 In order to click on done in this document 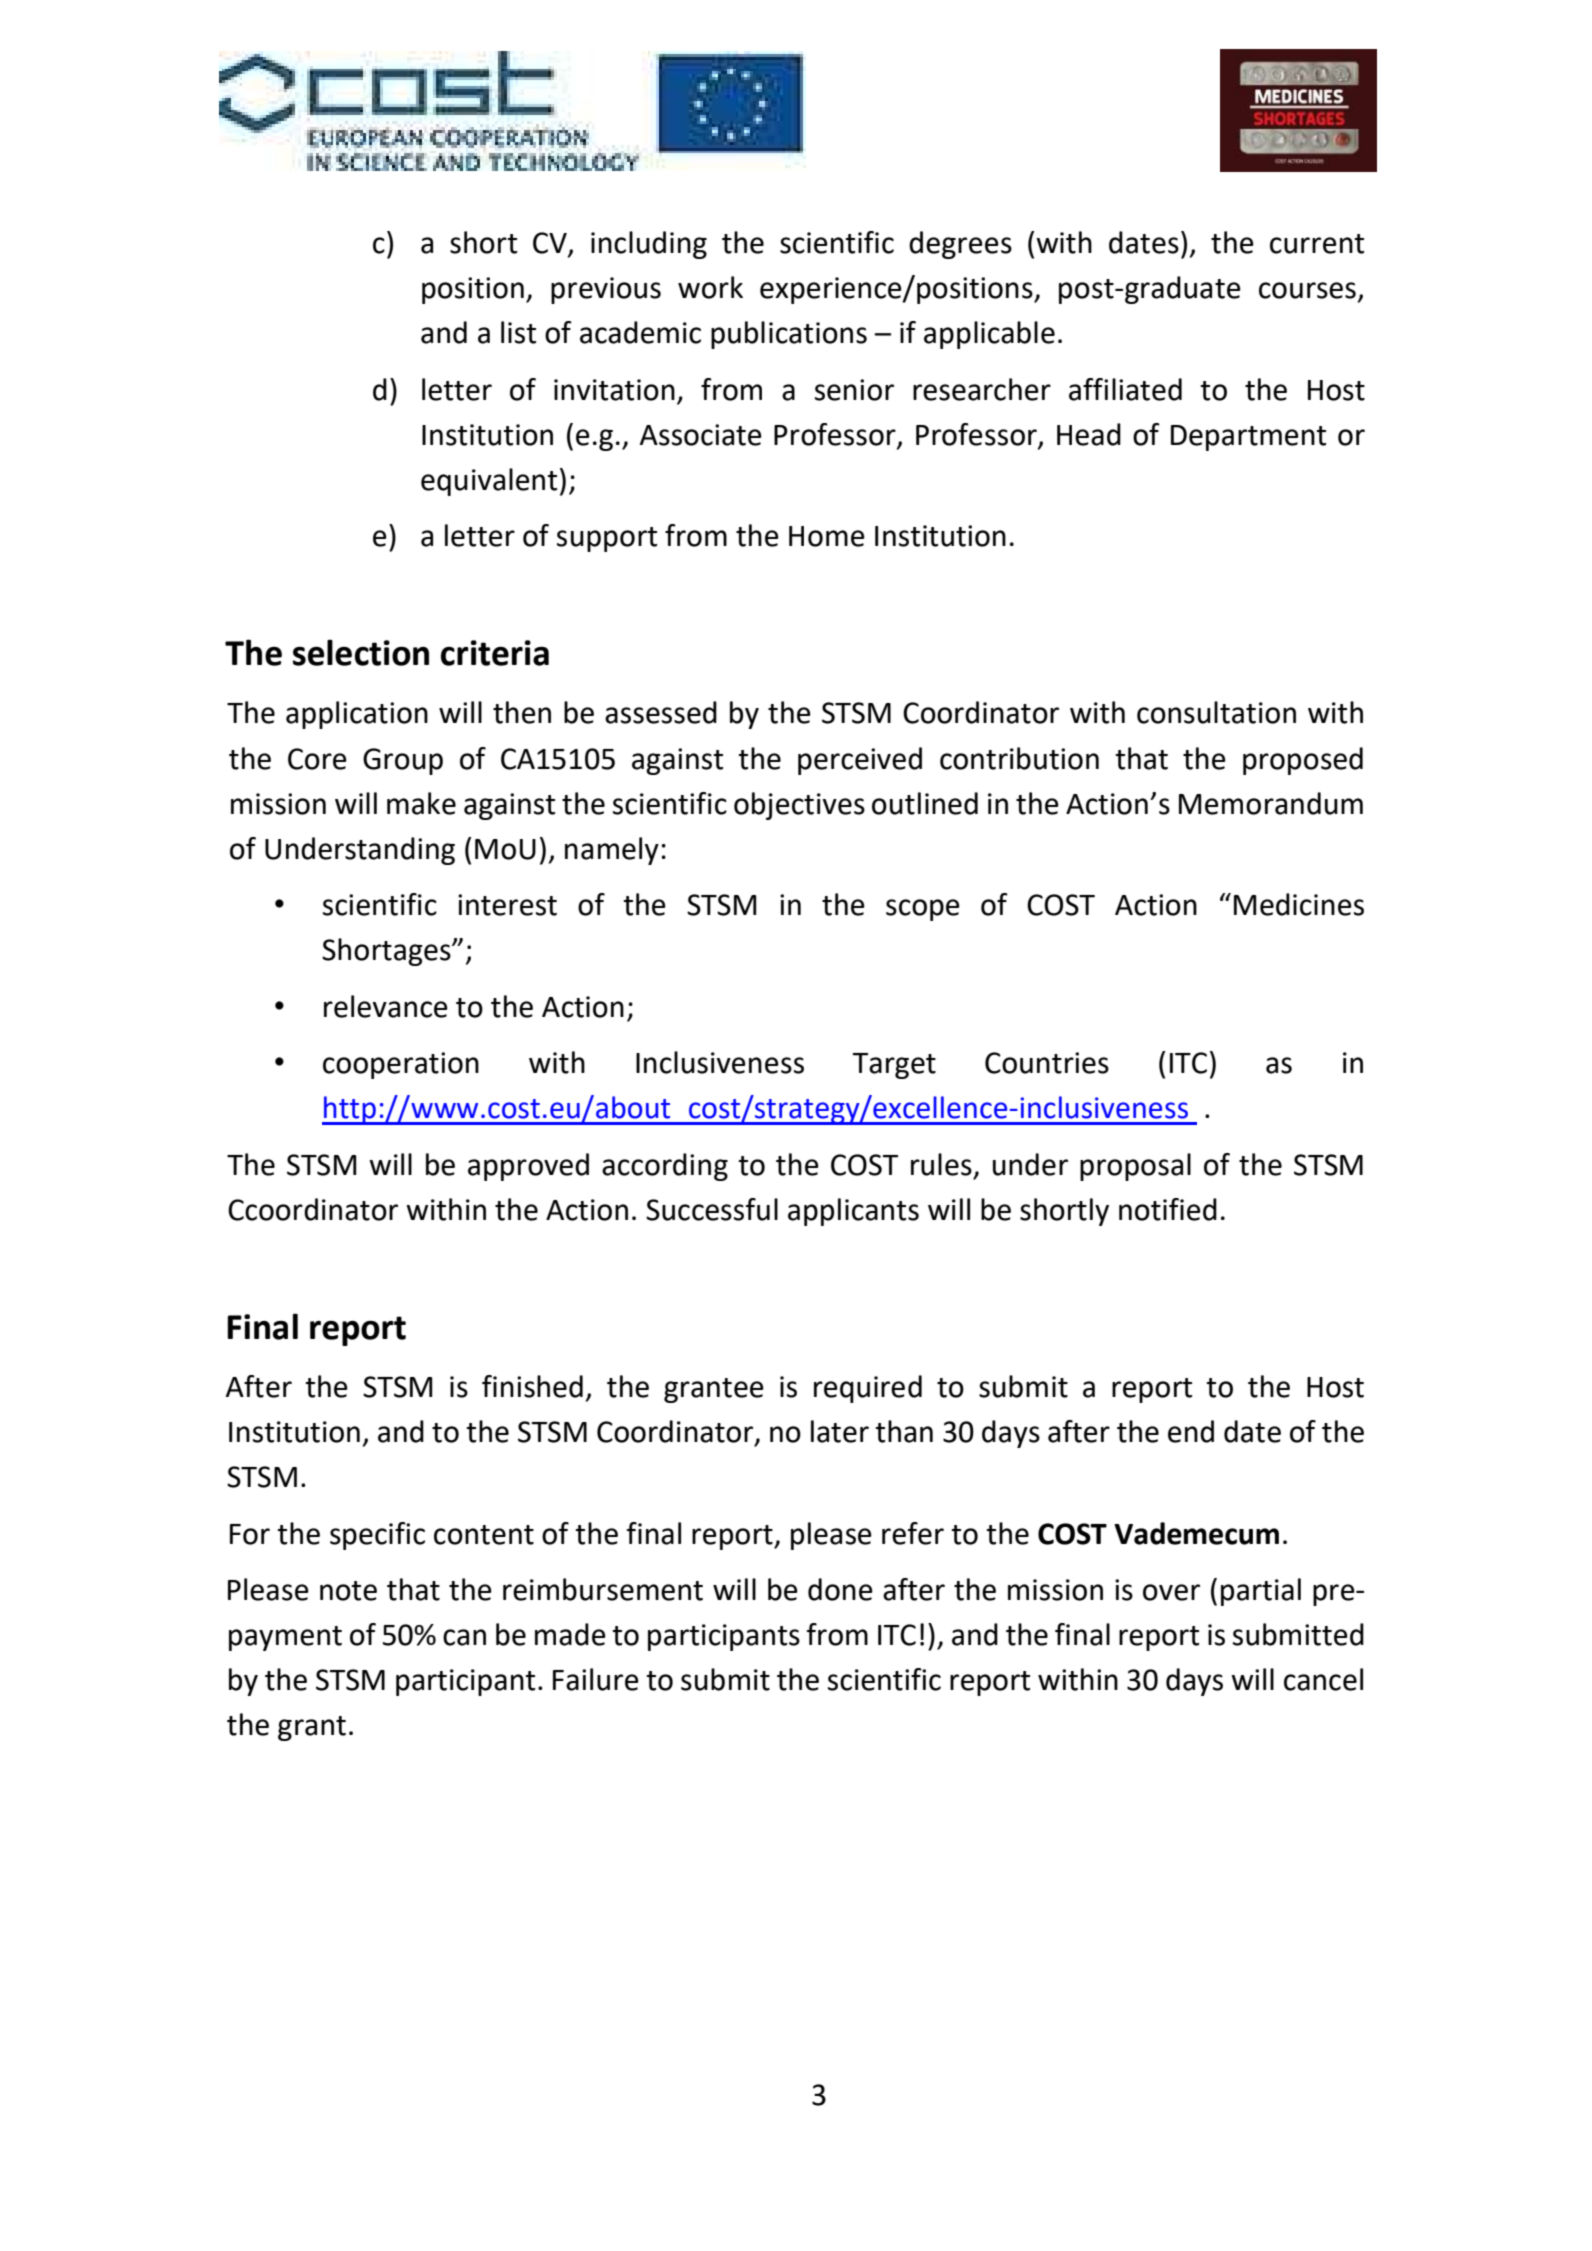, I will do `click(840, 1589)`.
